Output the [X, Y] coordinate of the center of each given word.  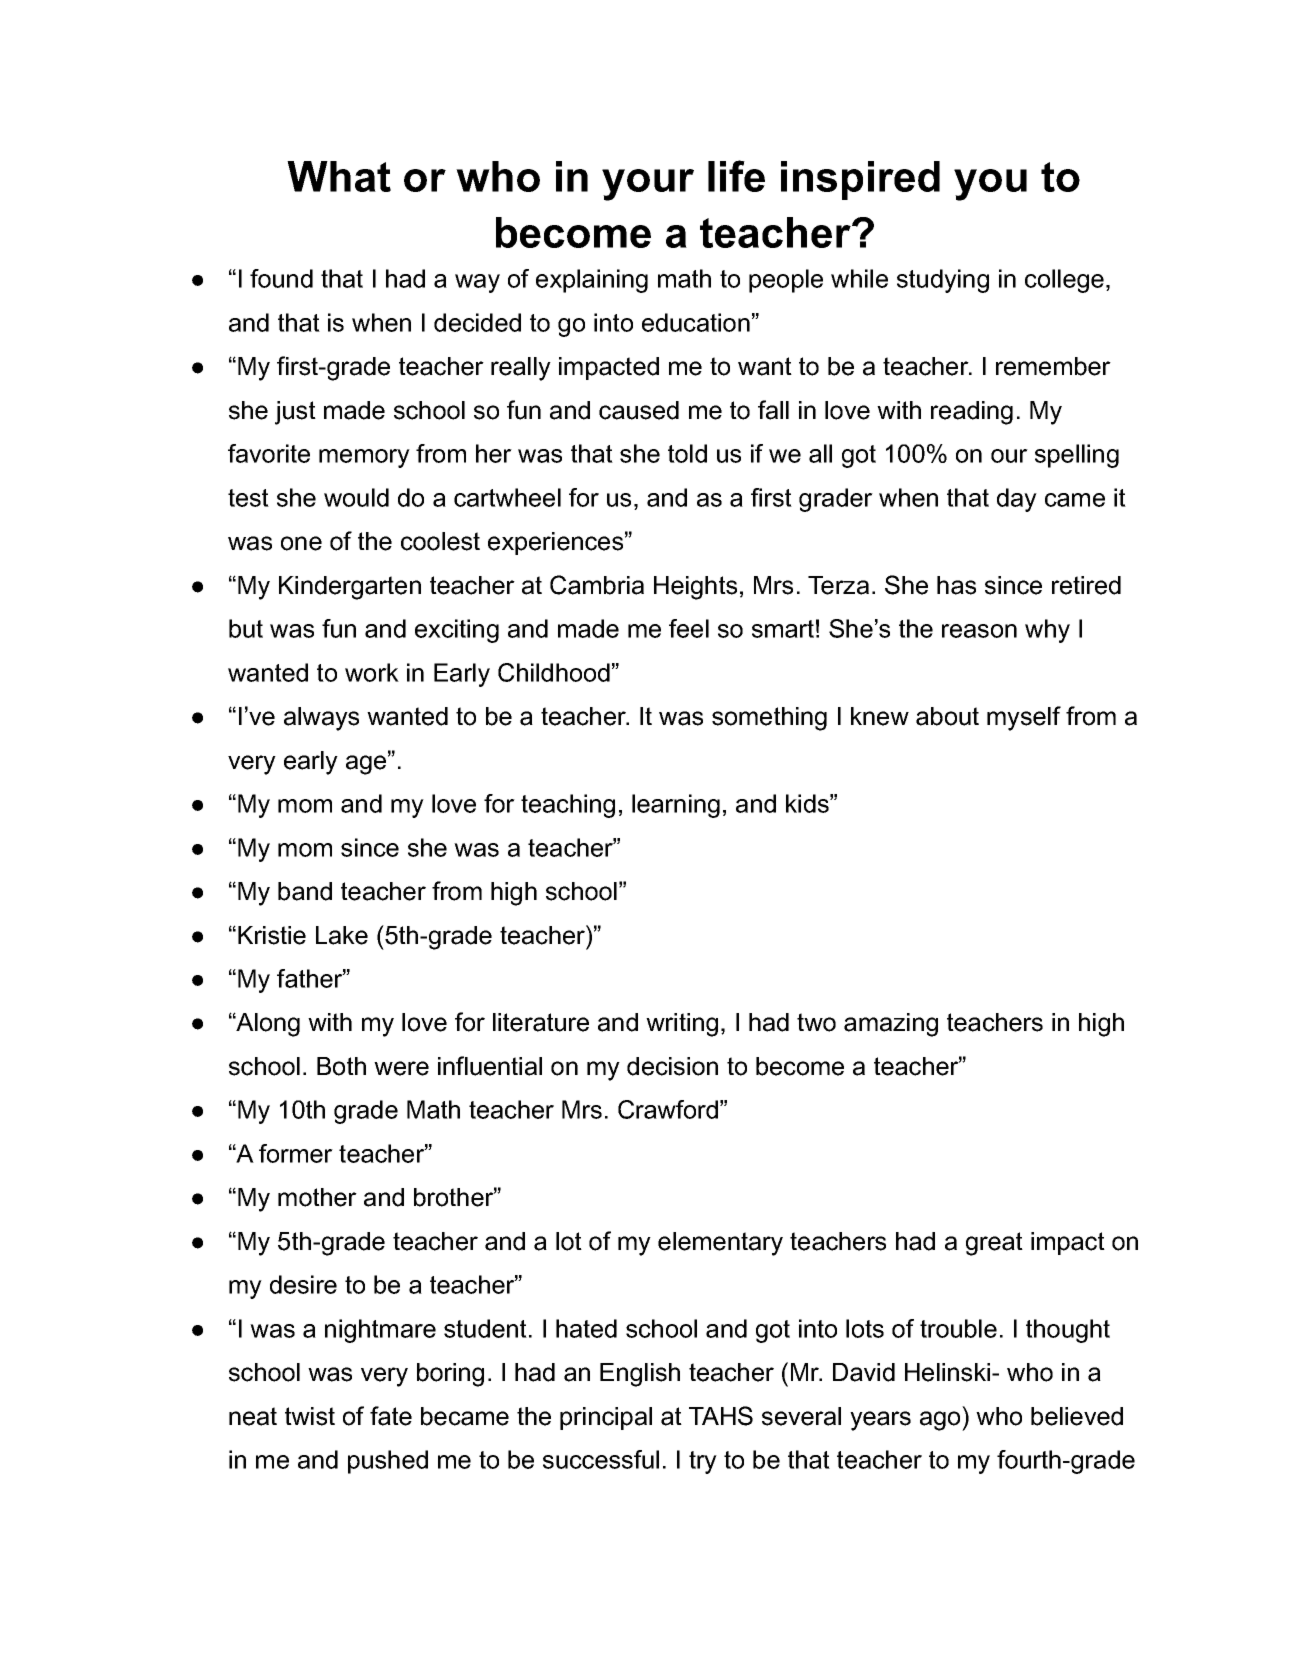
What [339, 176]
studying [943, 281]
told [687, 453]
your [648, 185]
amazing [891, 1025]
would [356, 497]
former [296, 1153]
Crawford [668, 1109]
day [1017, 500]
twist [310, 1416]
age [367, 764]
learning [676, 806]
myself [1024, 718]
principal [606, 1418]
